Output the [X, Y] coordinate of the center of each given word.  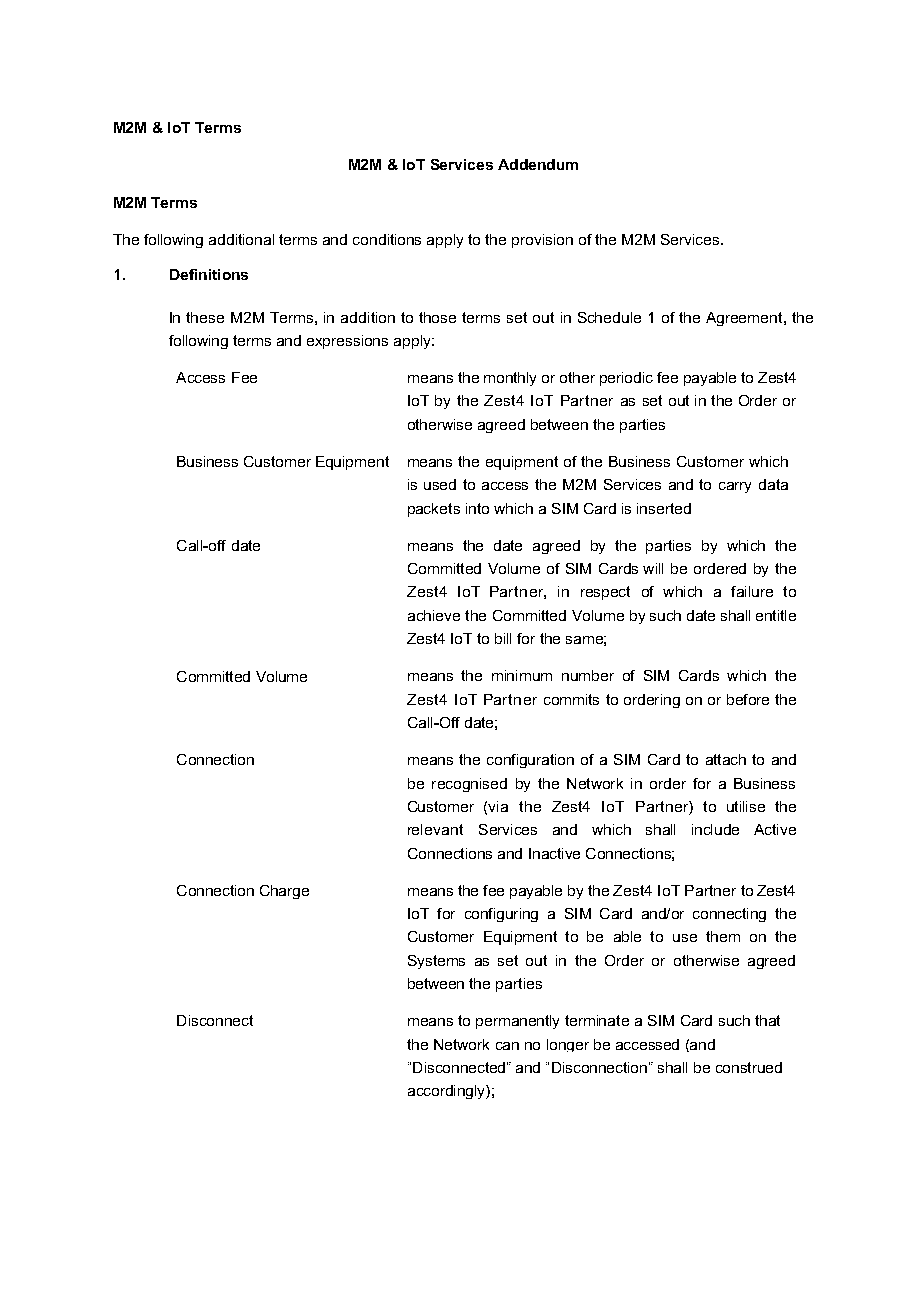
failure [752, 591]
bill [503, 638]
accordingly [447, 1092]
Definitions [209, 274]
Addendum [538, 164]
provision [542, 241]
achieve [434, 615]
